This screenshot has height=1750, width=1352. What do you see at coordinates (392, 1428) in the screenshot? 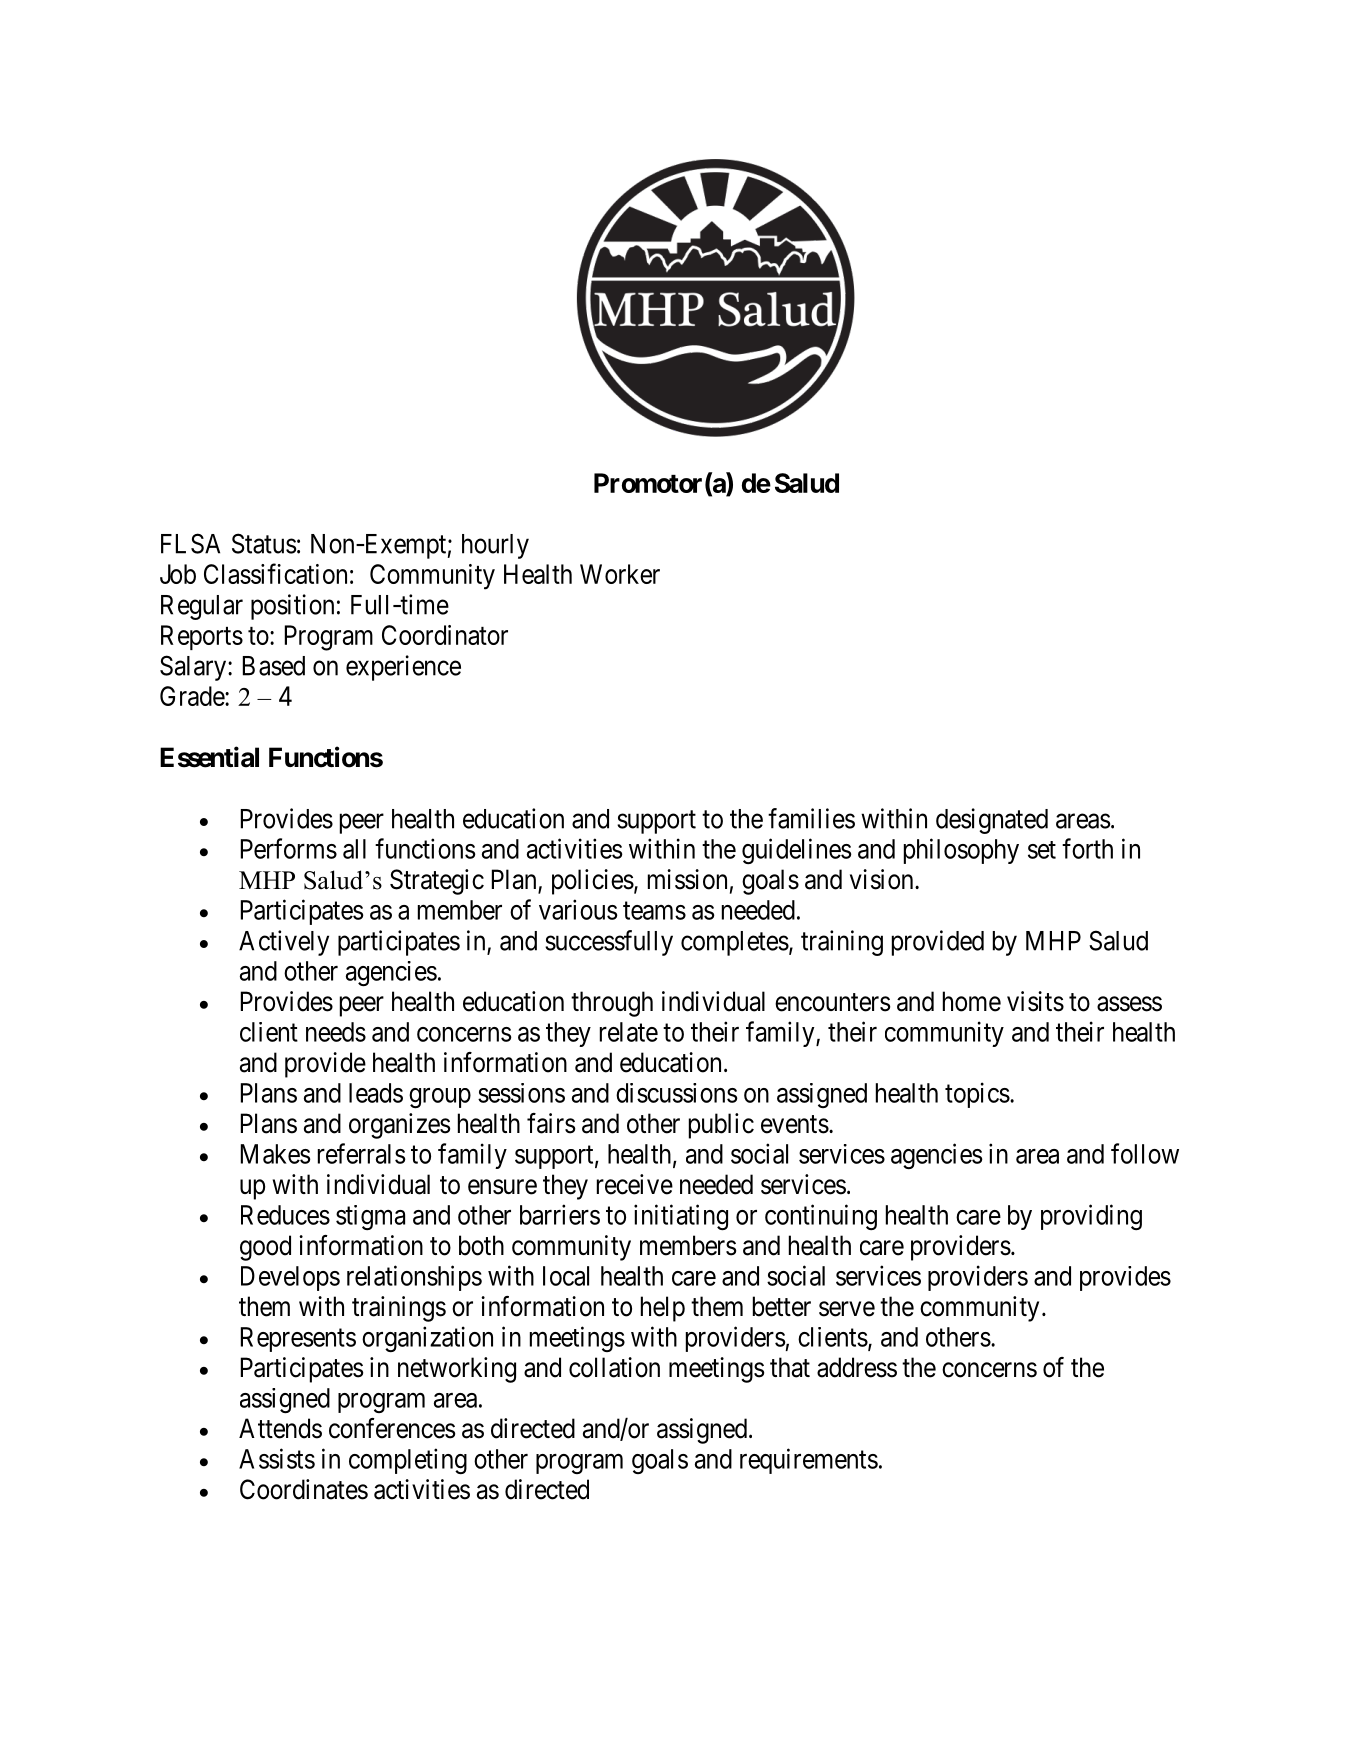
I see `conferences` at bounding box center [392, 1428].
